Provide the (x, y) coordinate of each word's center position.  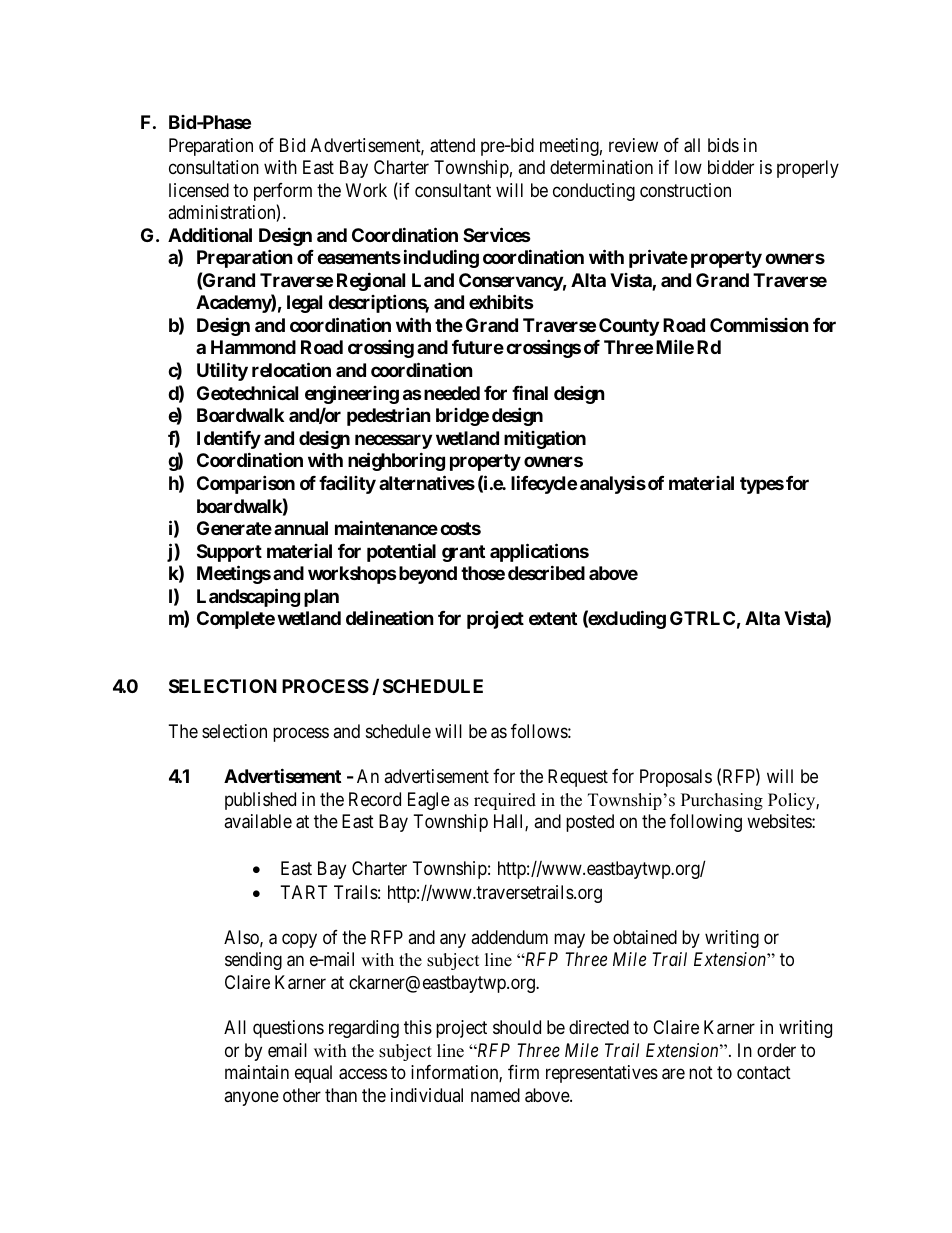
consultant (453, 190)
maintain (257, 1072)
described (546, 572)
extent (553, 618)
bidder (731, 167)
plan (321, 598)
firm (523, 1072)
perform (283, 192)
